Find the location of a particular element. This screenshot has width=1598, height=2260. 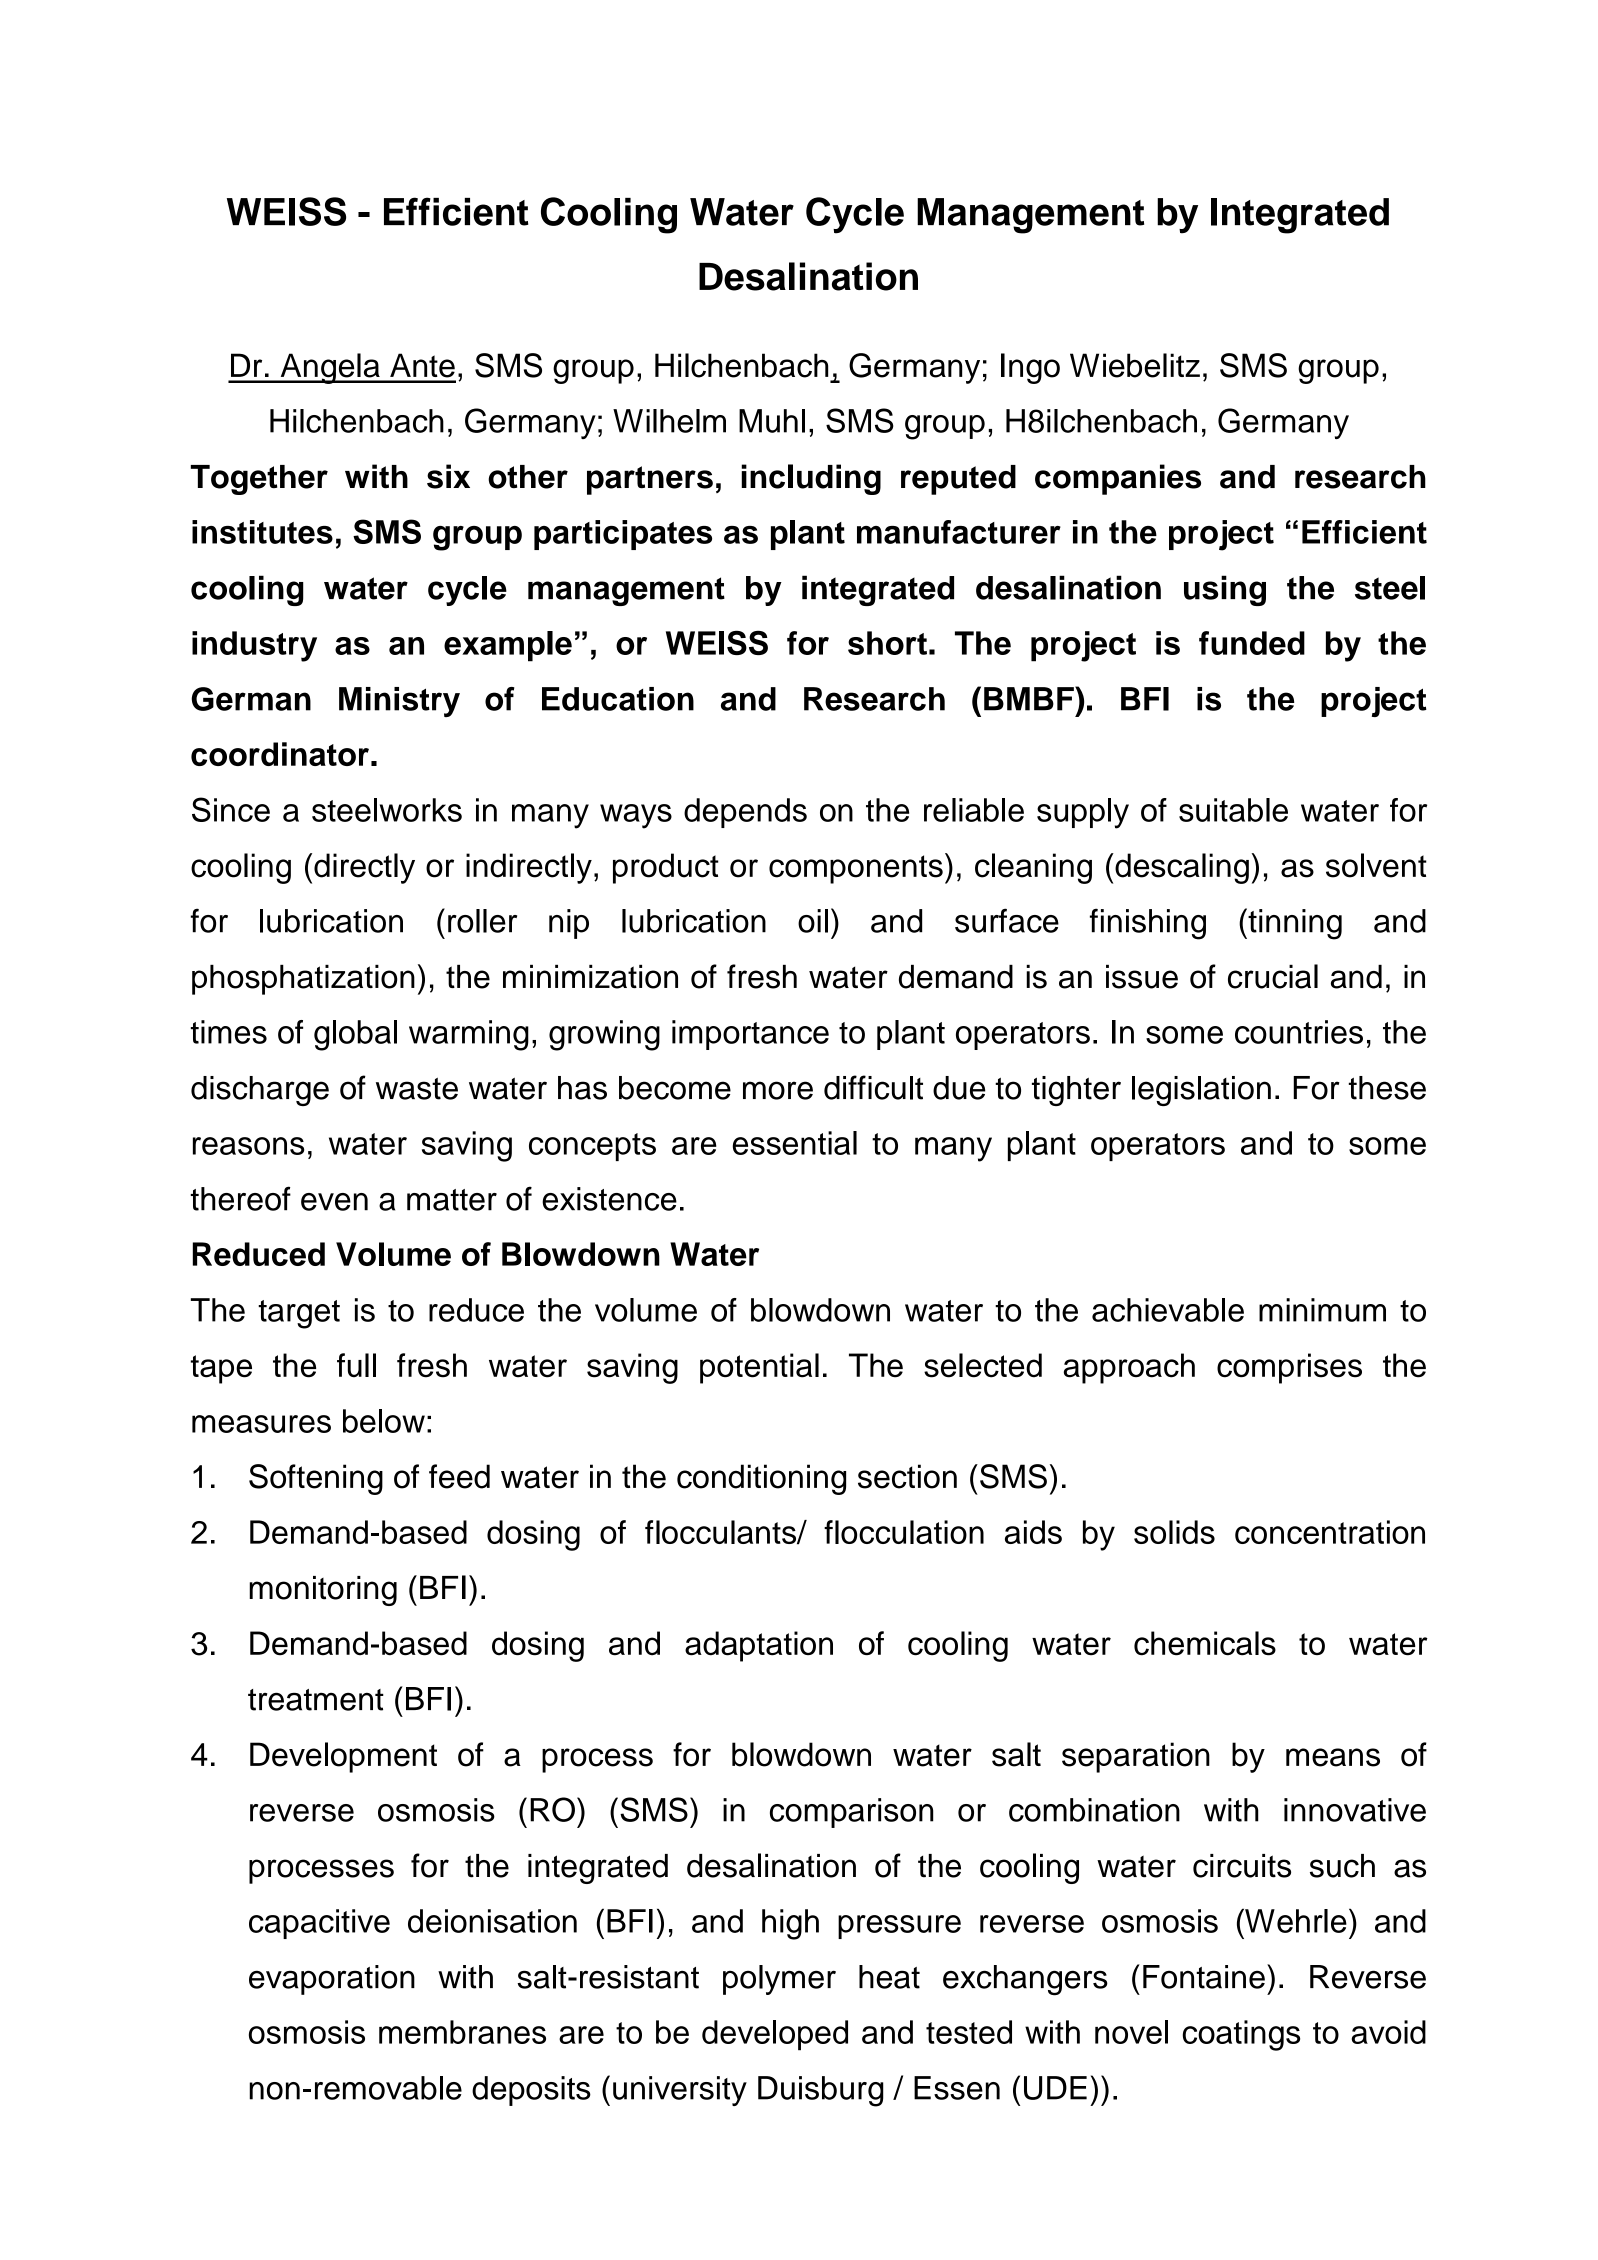

legislation is located at coordinates (1201, 1091).
